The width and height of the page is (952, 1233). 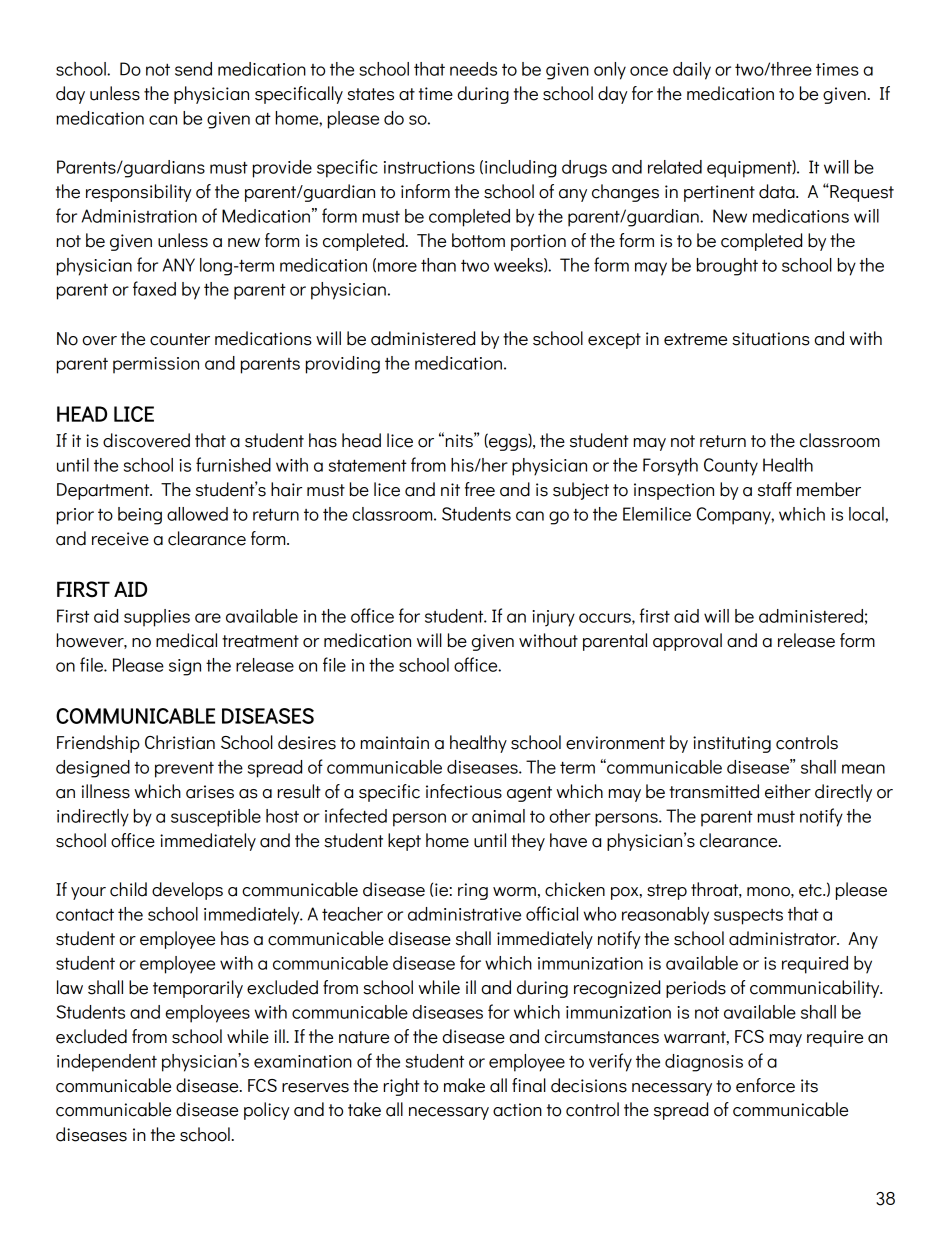 I want to click on make, so click(x=464, y=1085).
